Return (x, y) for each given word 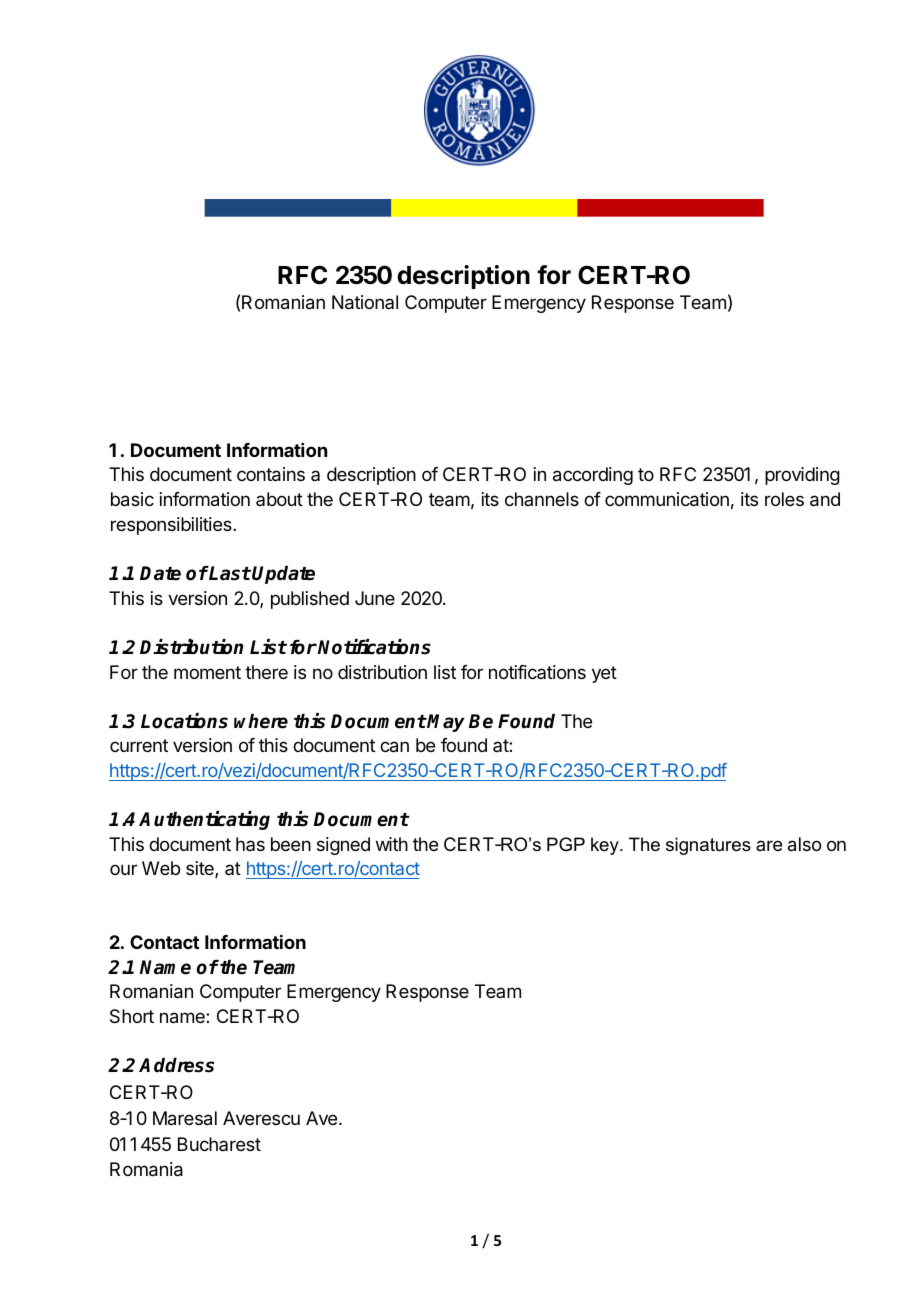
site (201, 869)
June (375, 598)
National (365, 302)
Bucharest (219, 1144)
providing (802, 476)
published (310, 600)
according (593, 476)
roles (784, 499)
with (392, 844)
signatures (708, 846)
